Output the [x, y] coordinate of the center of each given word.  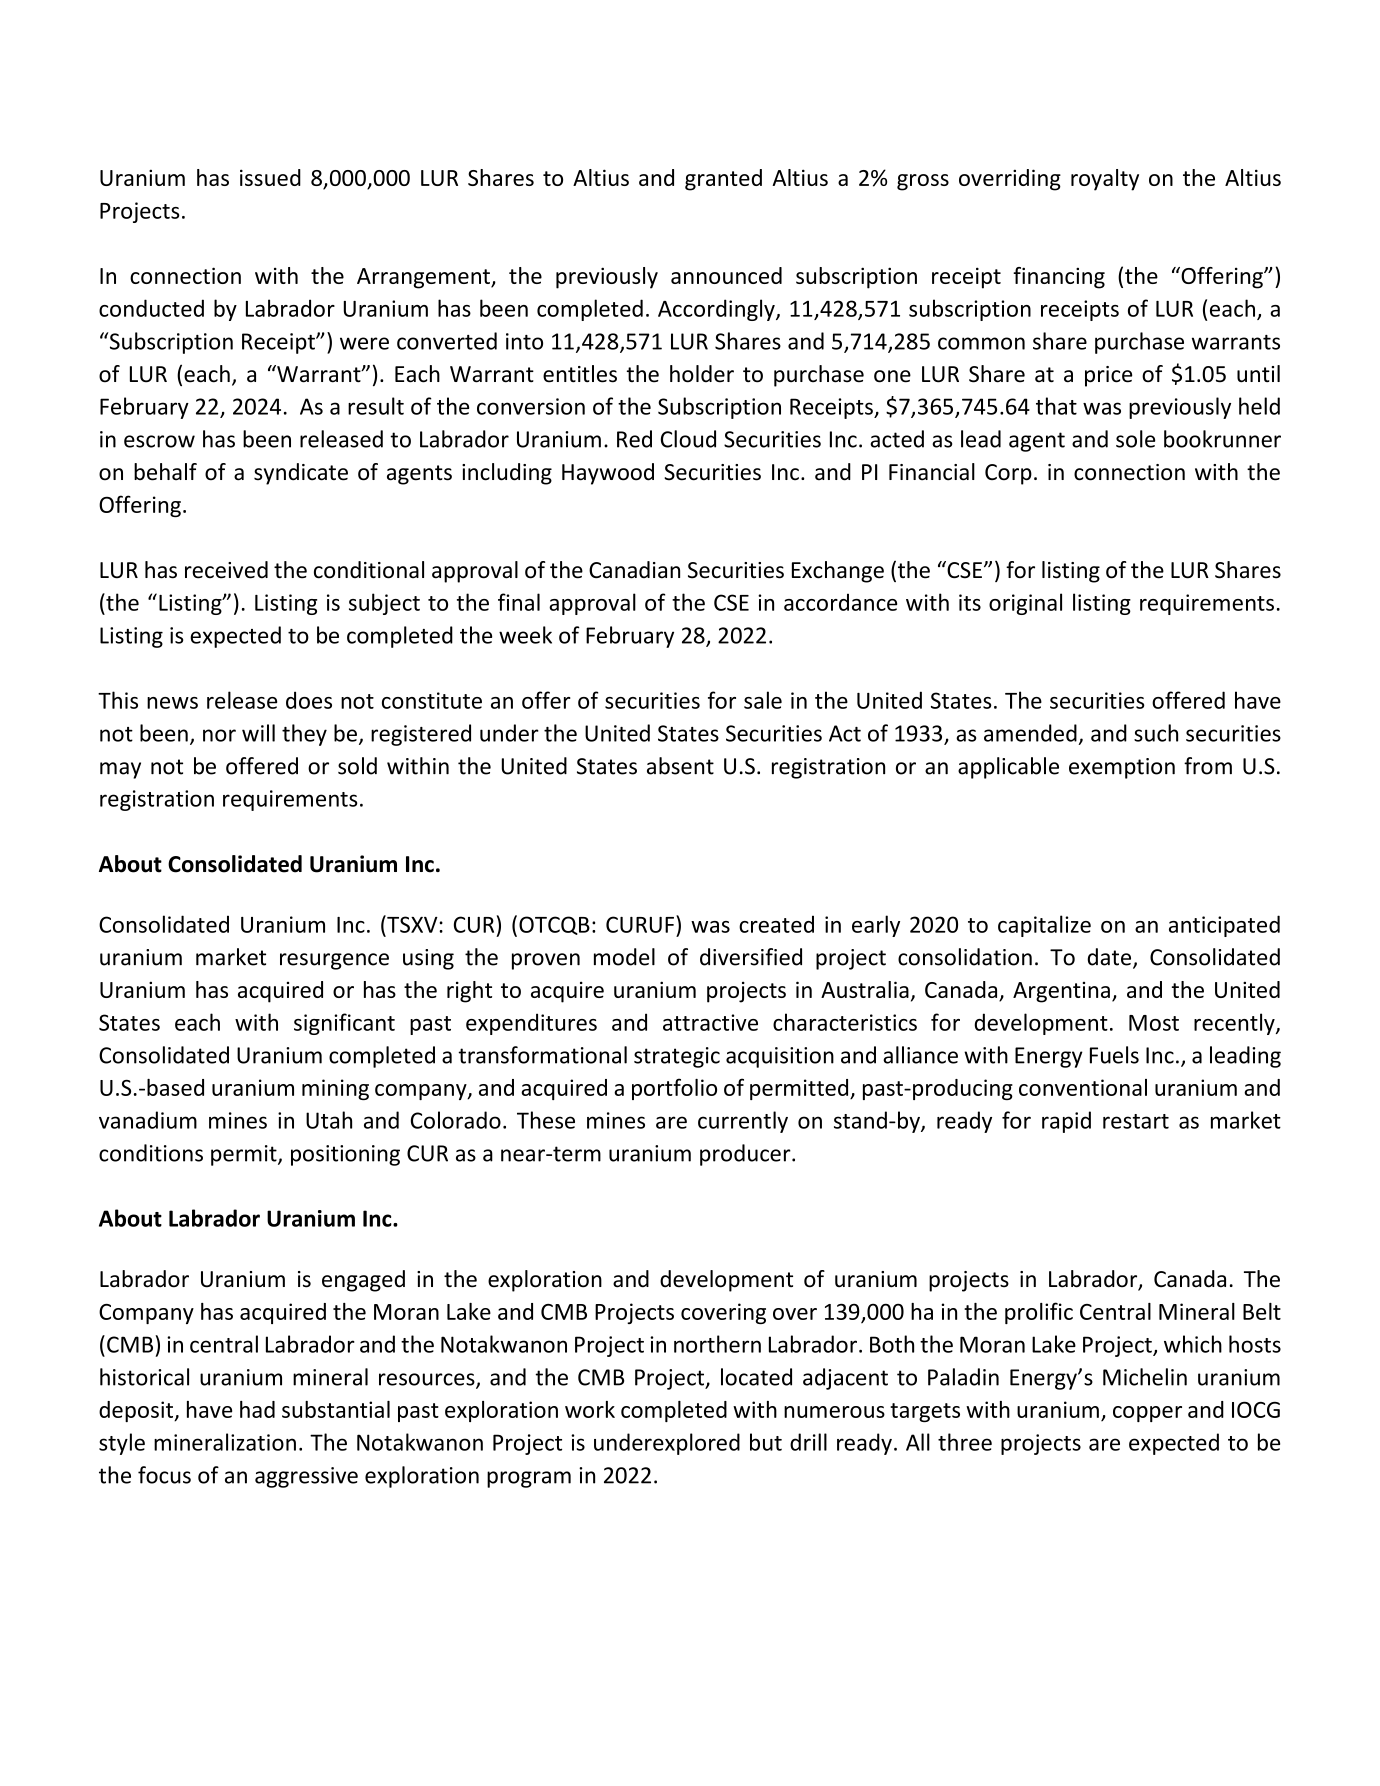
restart [1136, 1121]
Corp [1008, 474]
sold [357, 766]
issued [270, 177]
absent [680, 766]
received [226, 570]
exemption [1122, 768]
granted [723, 180]
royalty [1105, 180]
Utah [329, 1120]
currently [743, 1122]
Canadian [634, 570]
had [257, 1409]
